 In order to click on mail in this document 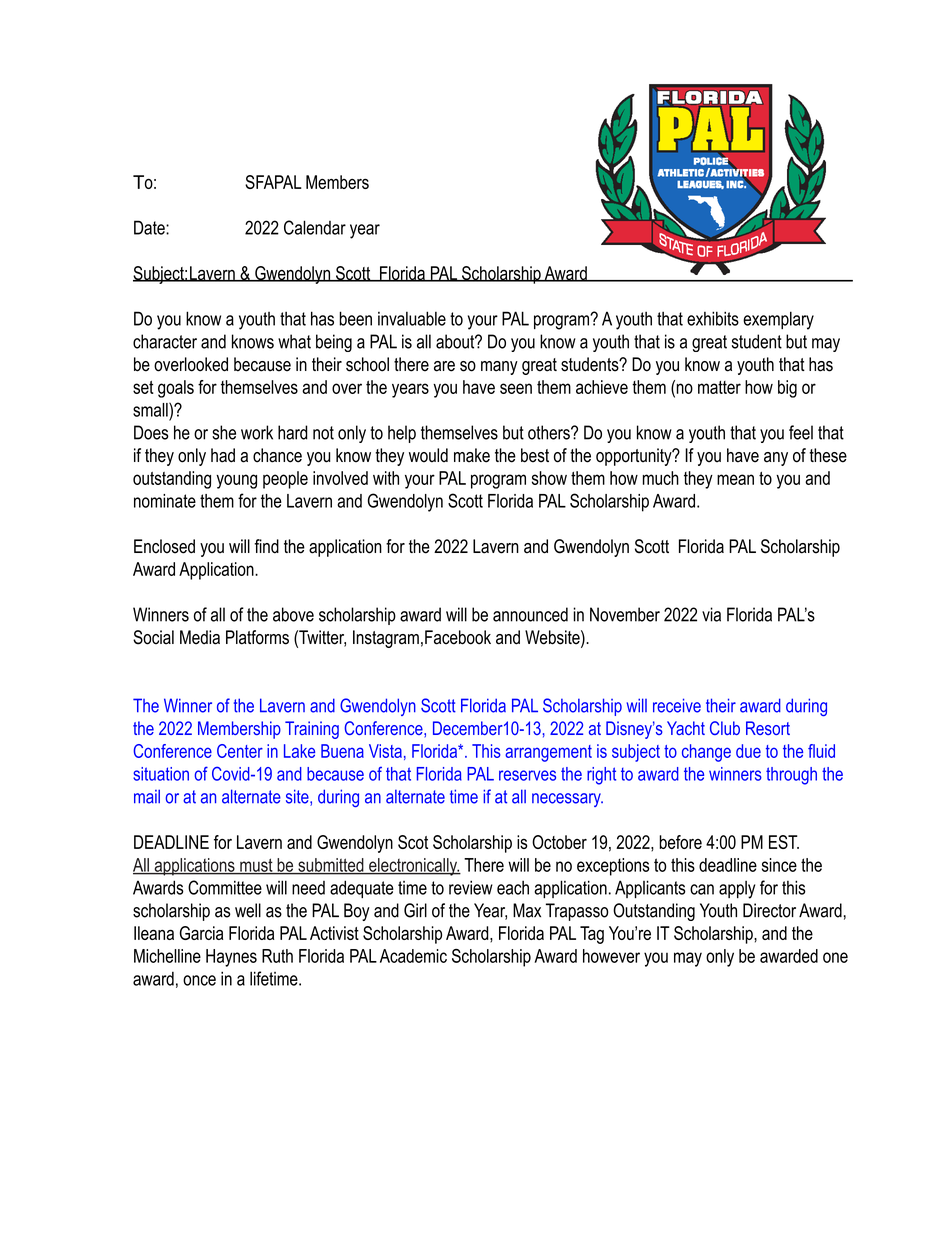, I will do `click(147, 796)`.
